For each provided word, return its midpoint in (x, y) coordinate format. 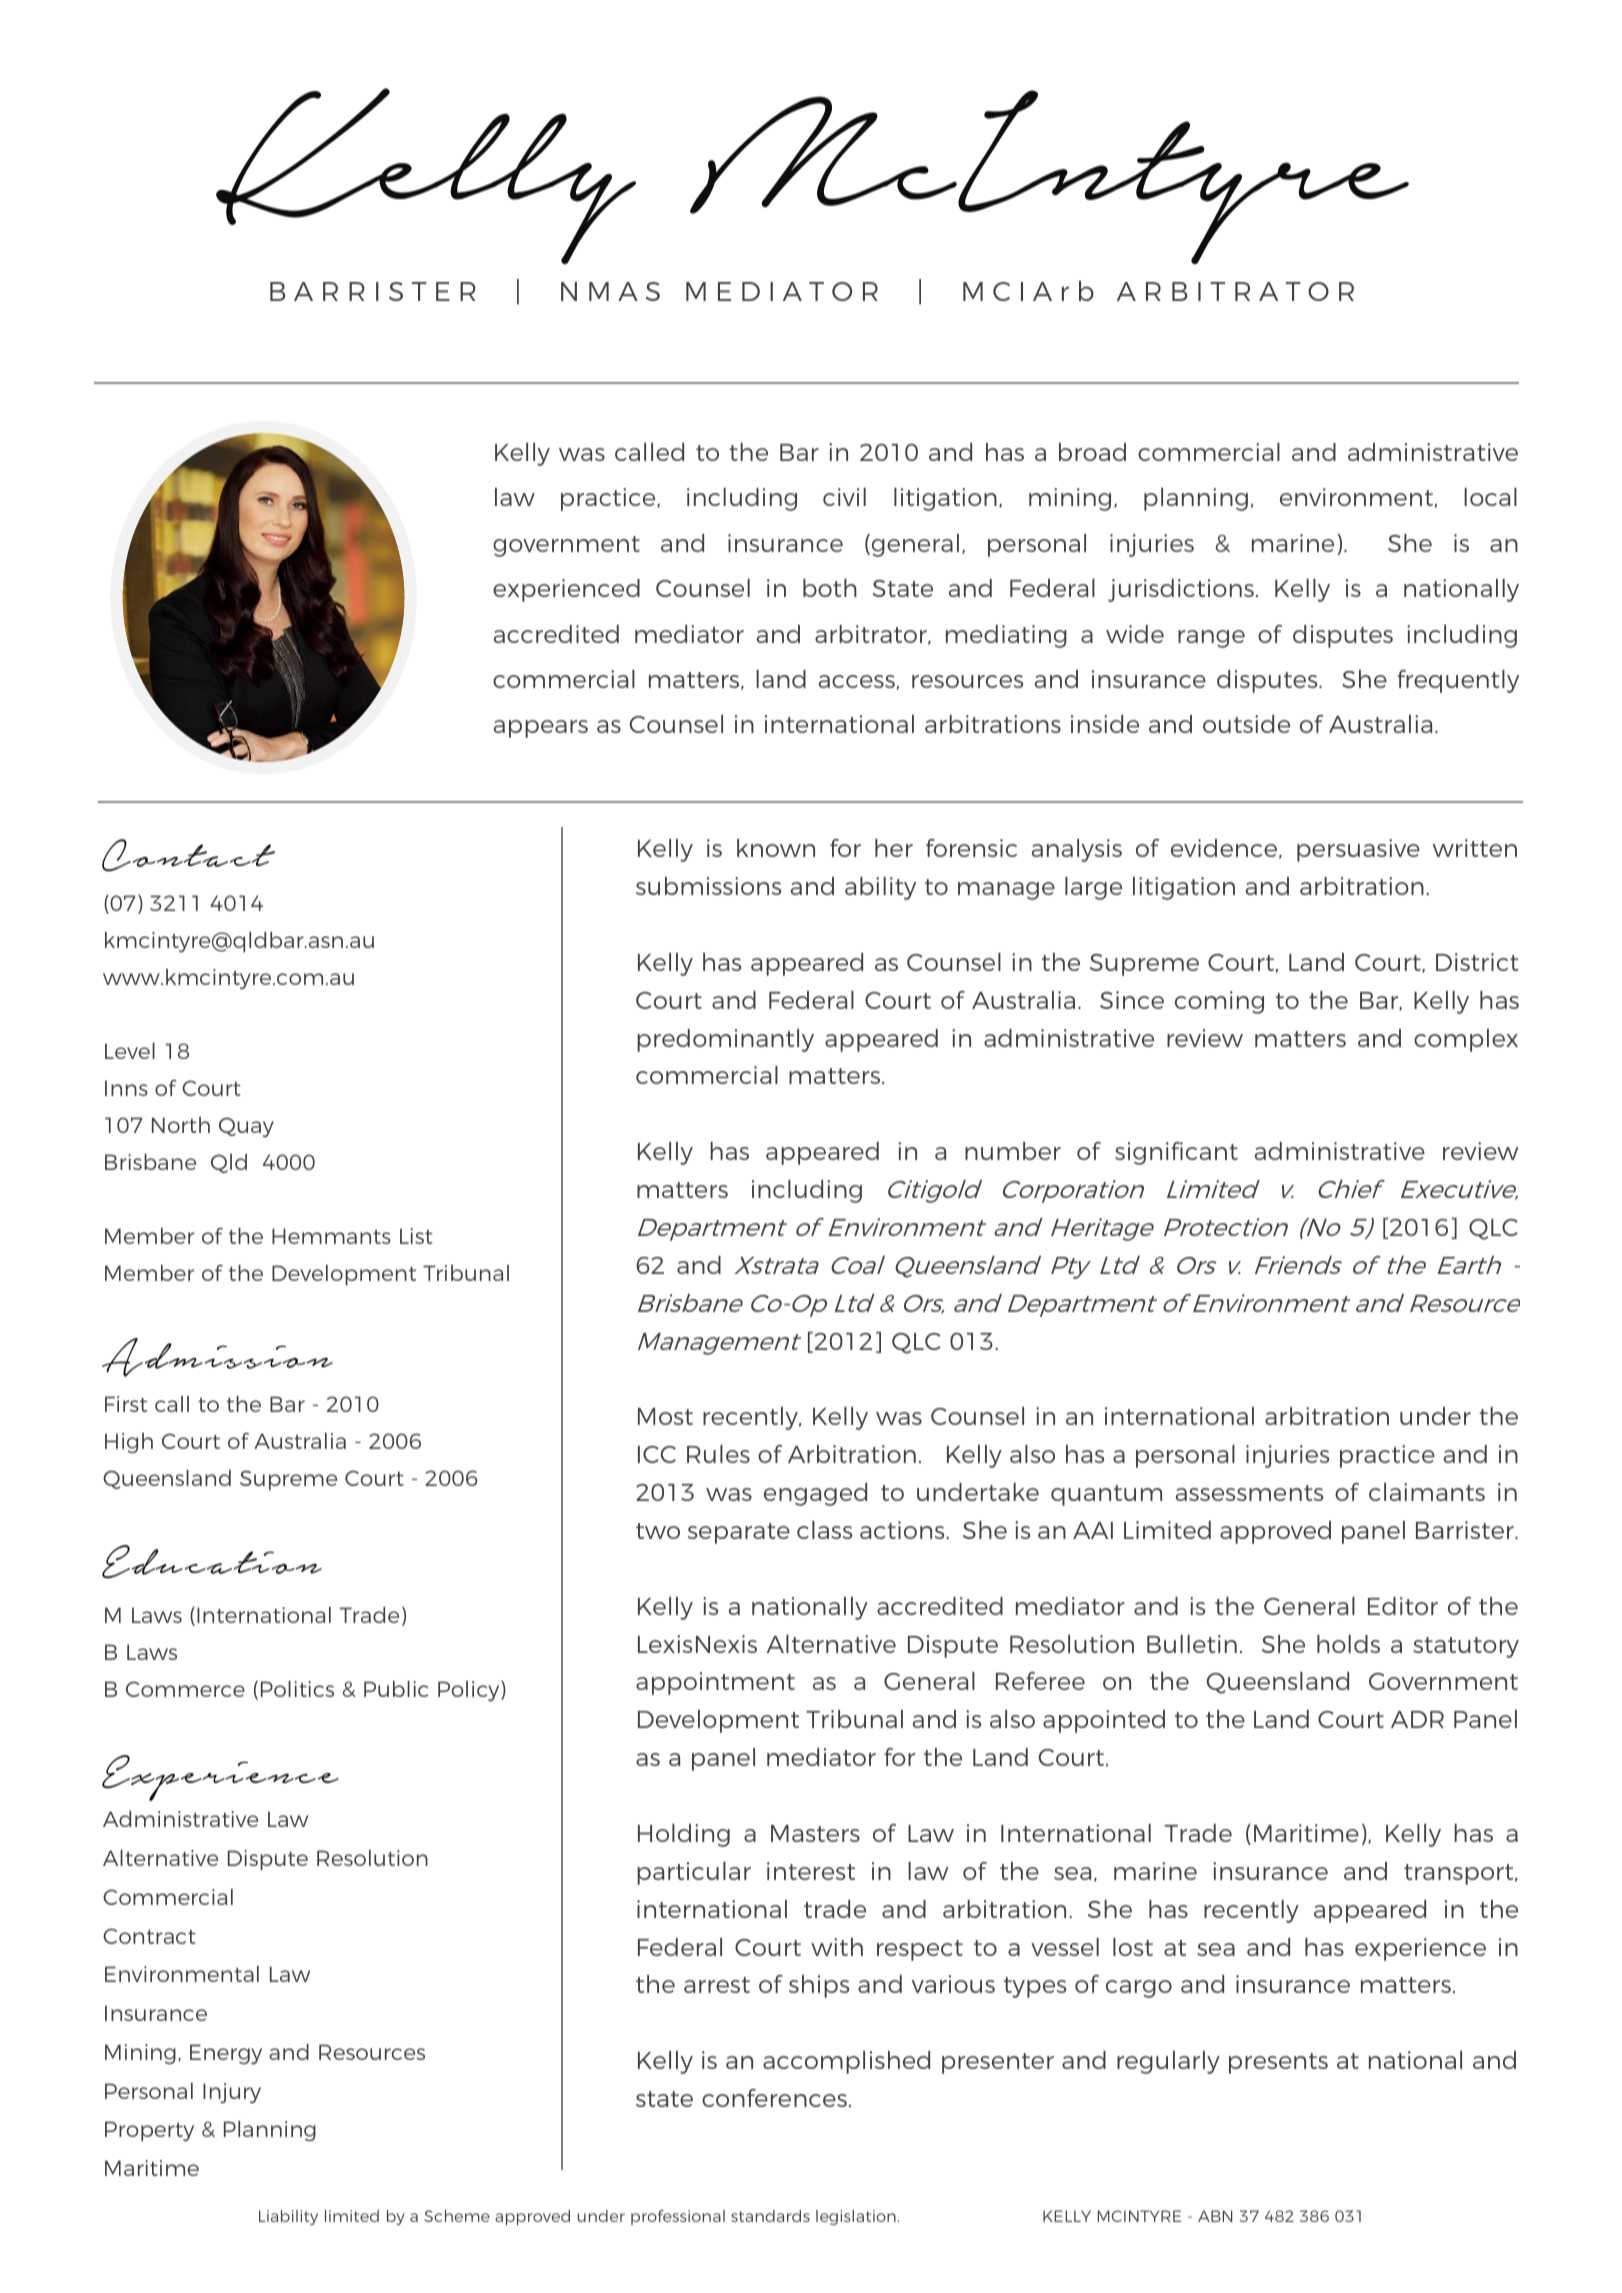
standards (770, 2216)
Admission (217, 1357)
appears (541, 729)
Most (665, 1416)
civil (844, 497)
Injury (232, 2093)
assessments (1249, 1493)
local (1490, 497)
